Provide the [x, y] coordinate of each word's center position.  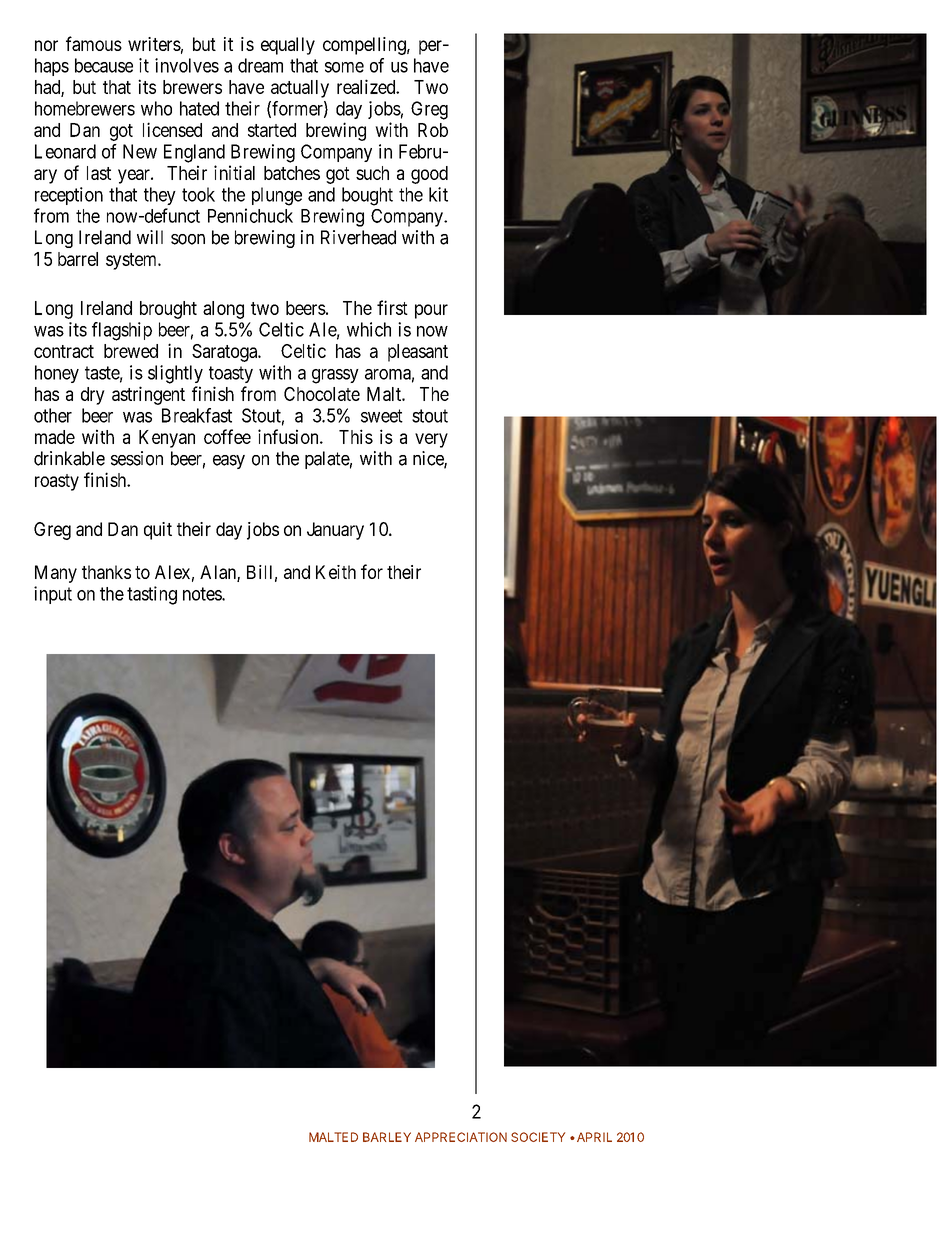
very [431, 440]
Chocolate [322, 394]
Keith [336, 572]
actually [300, 89]
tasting [152, 595]
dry [93, 396]
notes [203, 594]
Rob [433, 130]
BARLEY [387, 1137]
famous [94, 43]
